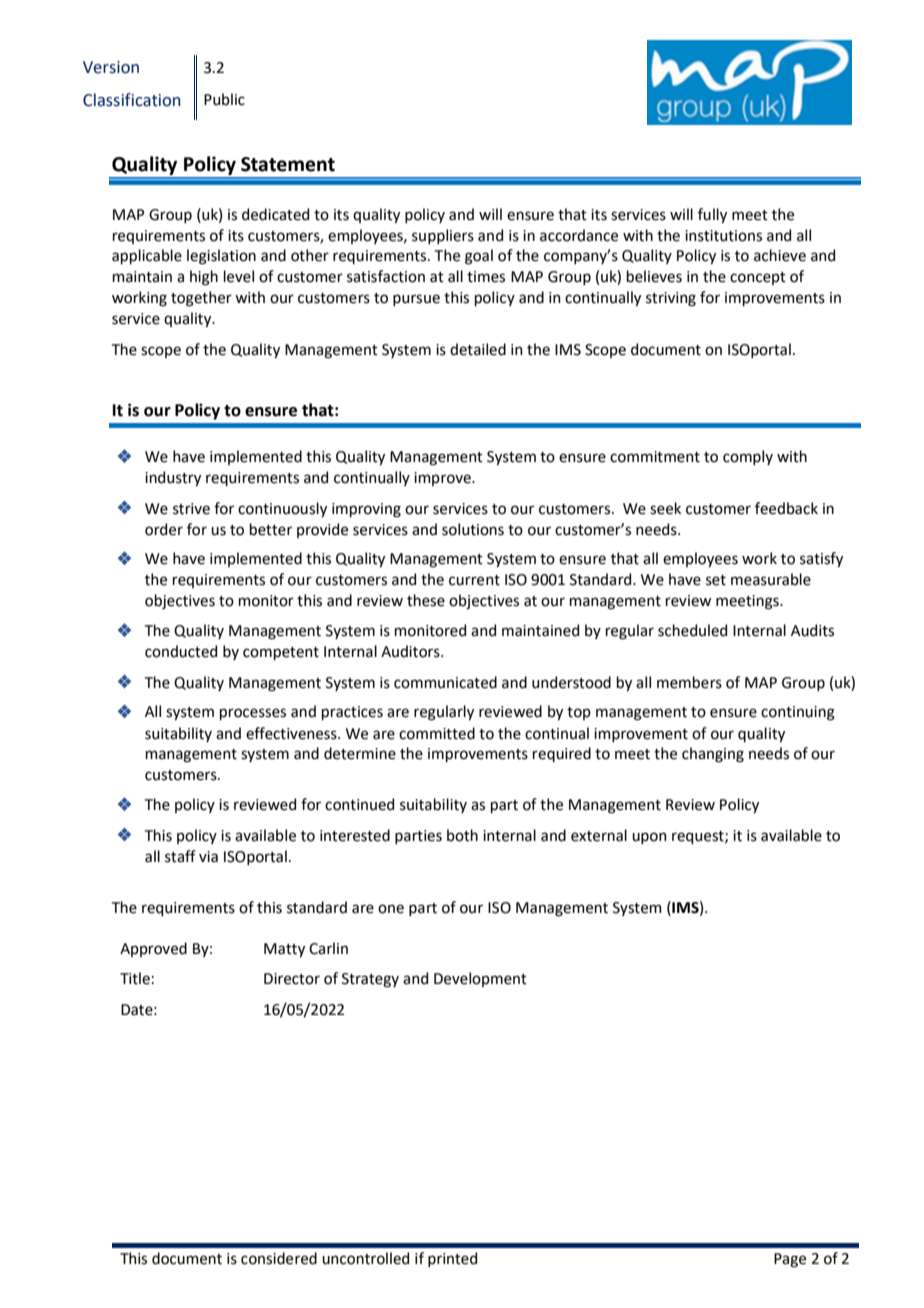 This page has height=1308, width=924. What do you see at coordinates (279, 1258) in the page?
I see `considered` at bounding box center [279, 1258].
